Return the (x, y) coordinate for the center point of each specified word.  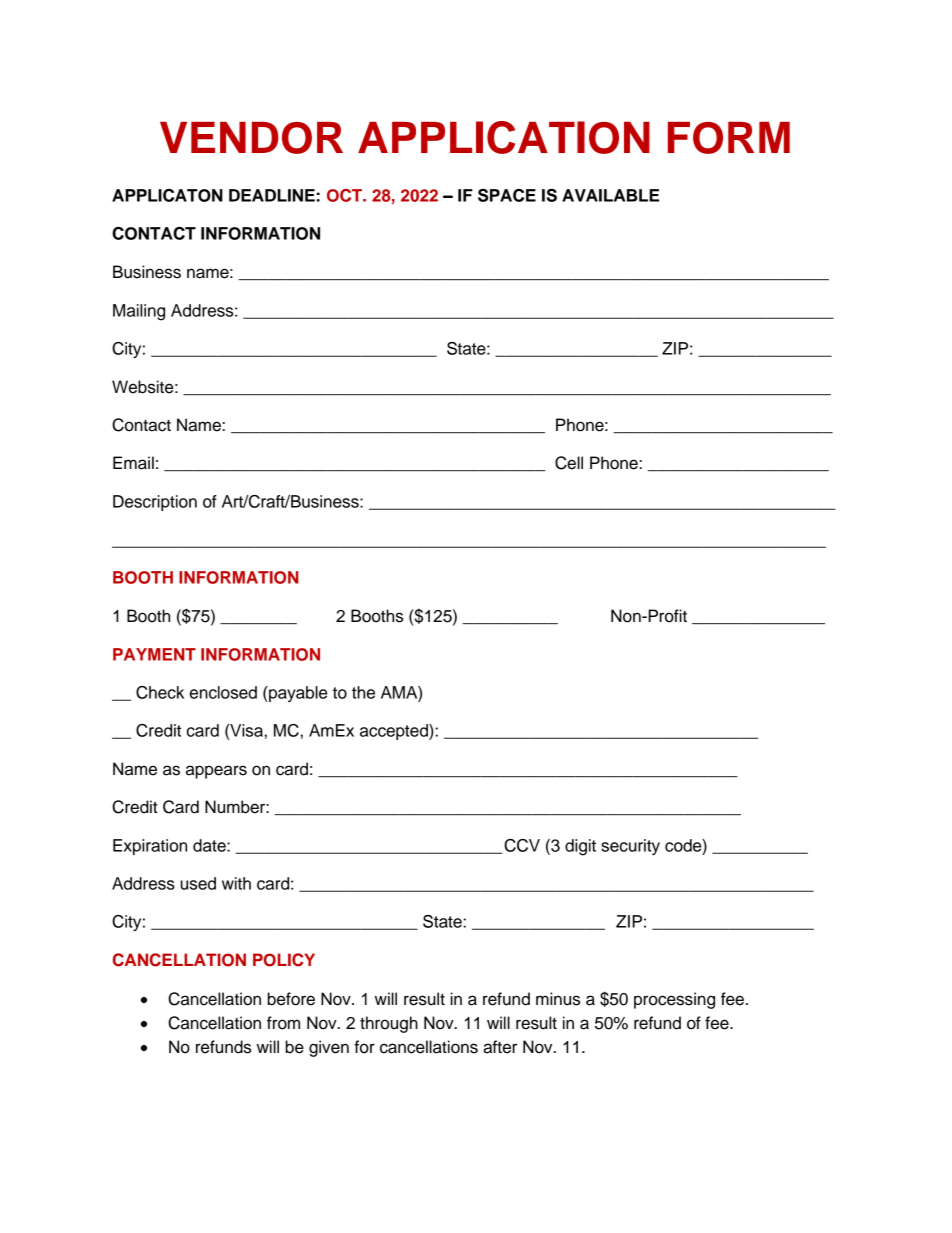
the (363, 692)
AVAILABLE (610, 195)
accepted (395, 732)
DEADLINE (272, 195)
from (283, 1023)
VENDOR (251, 138)
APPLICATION (504, 137)
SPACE (507, 195)
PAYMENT (154, 654)
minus (558, 999)
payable (298, 694)
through (389, 1024)
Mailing (139, 312)
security (630, 847)
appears (216, 772)
